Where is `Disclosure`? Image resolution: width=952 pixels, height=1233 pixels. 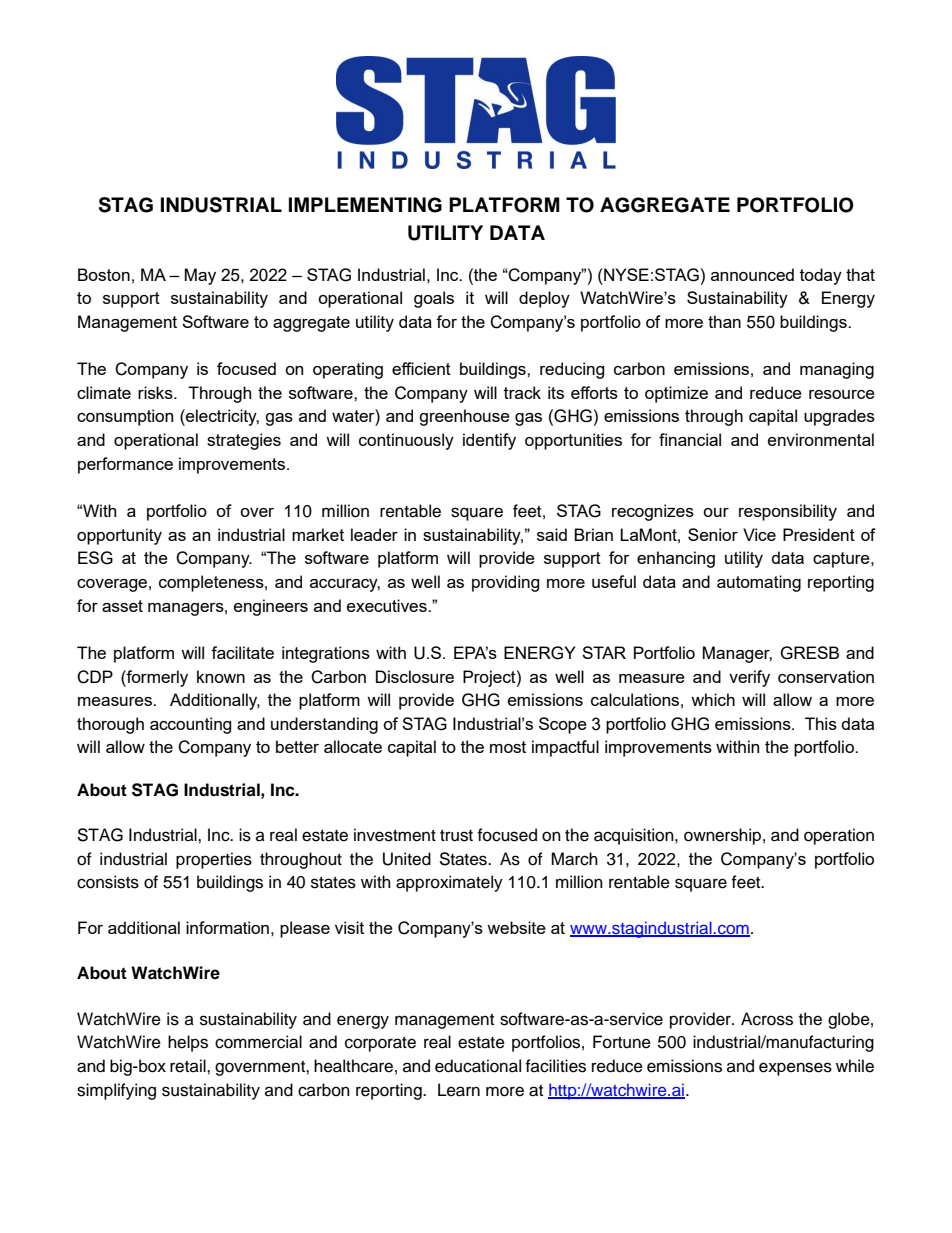
Disclosure is located at coordinates (415, 676).
